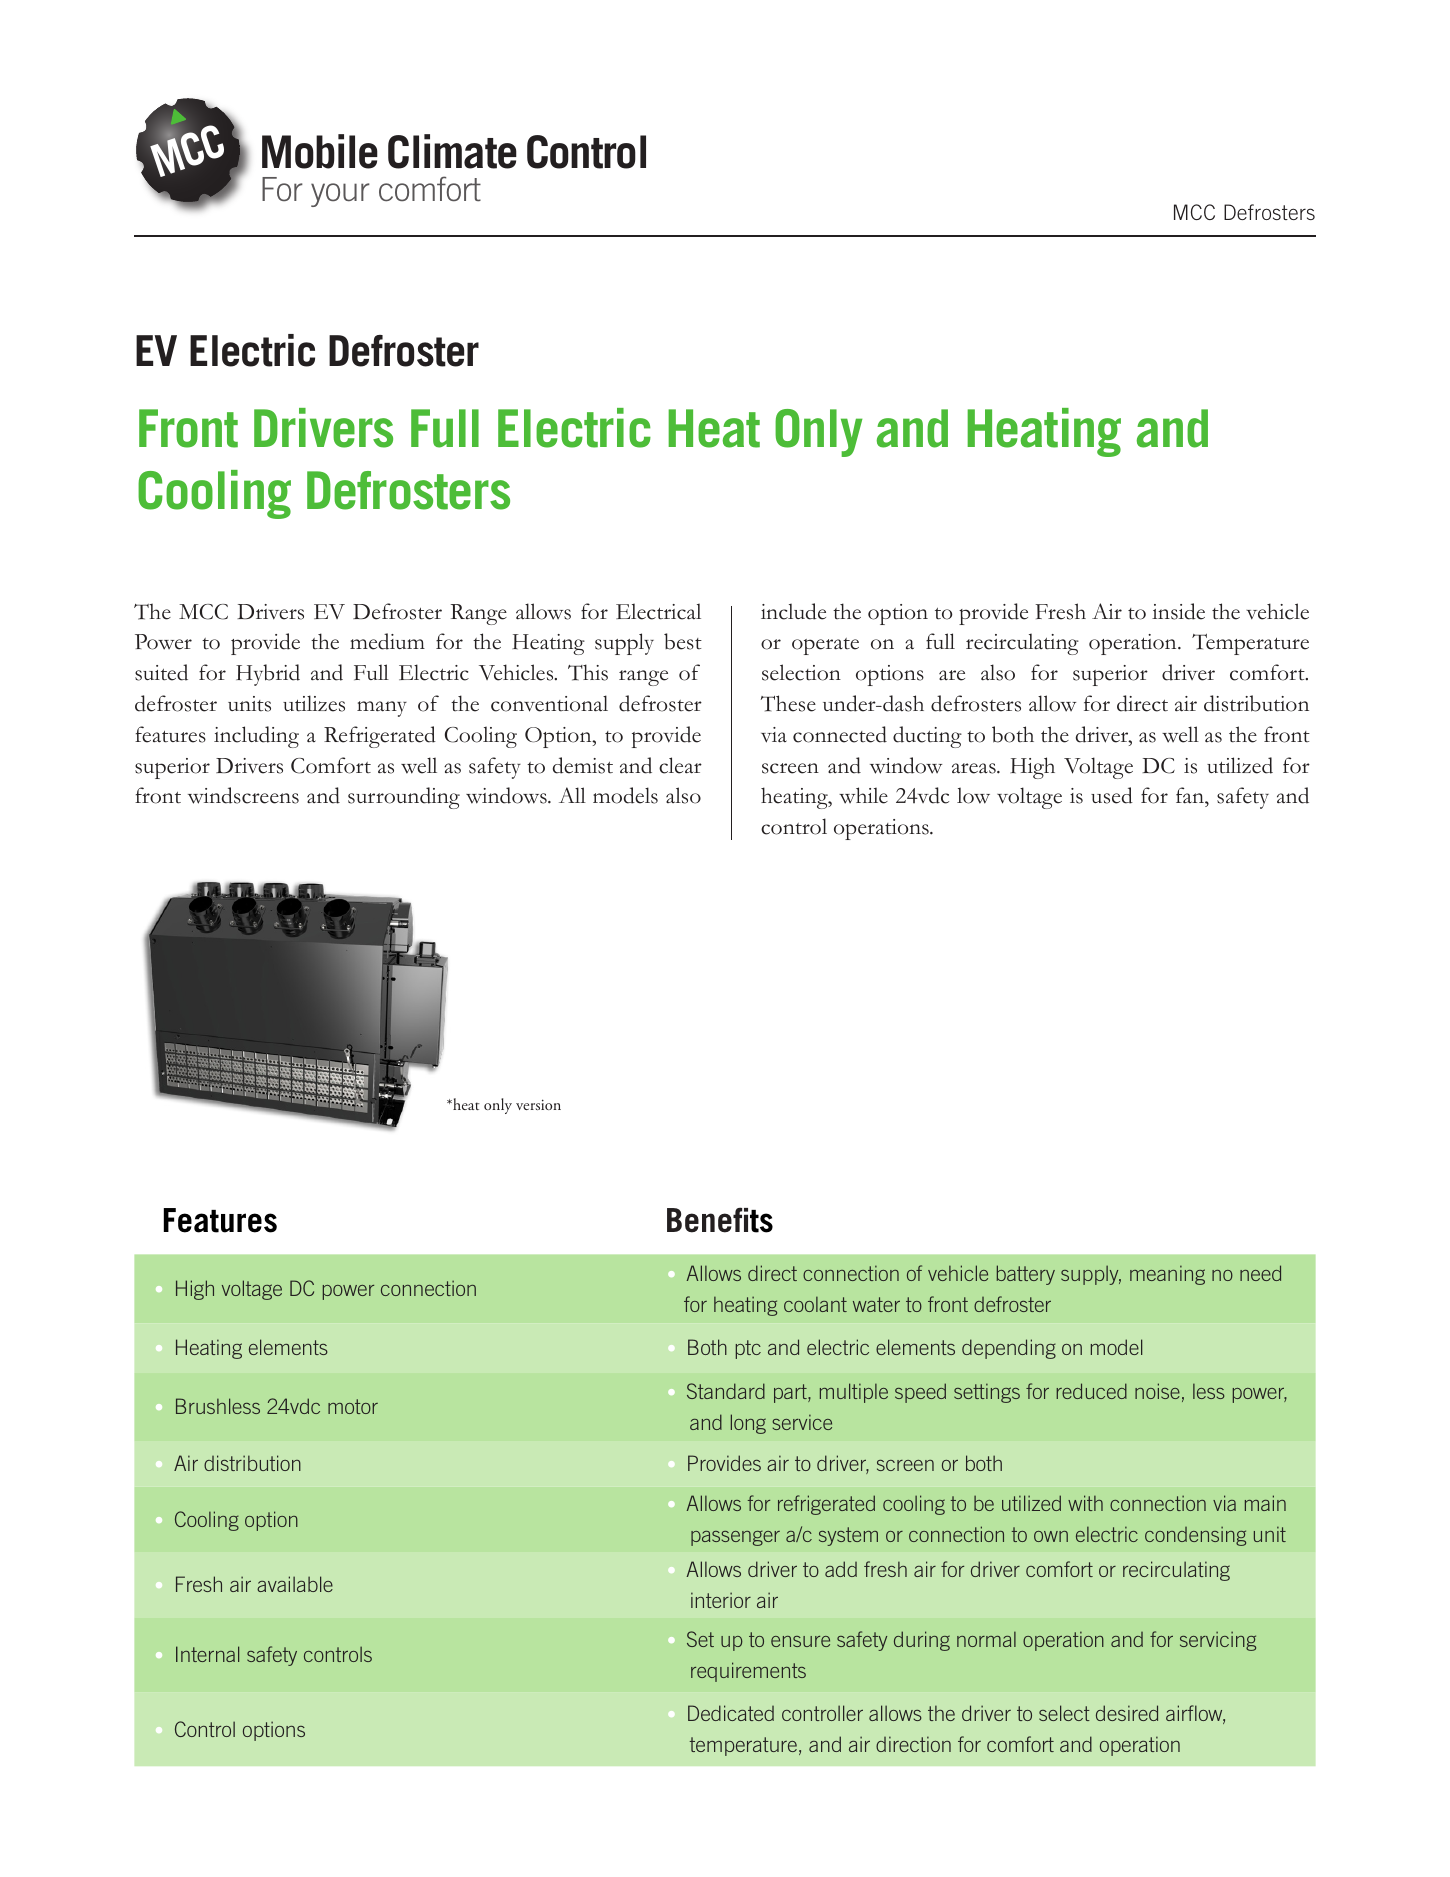 Image resolution: width=1450 pixels, height=1877 pixels. I want to click on requirements, so click(748, 1672).
